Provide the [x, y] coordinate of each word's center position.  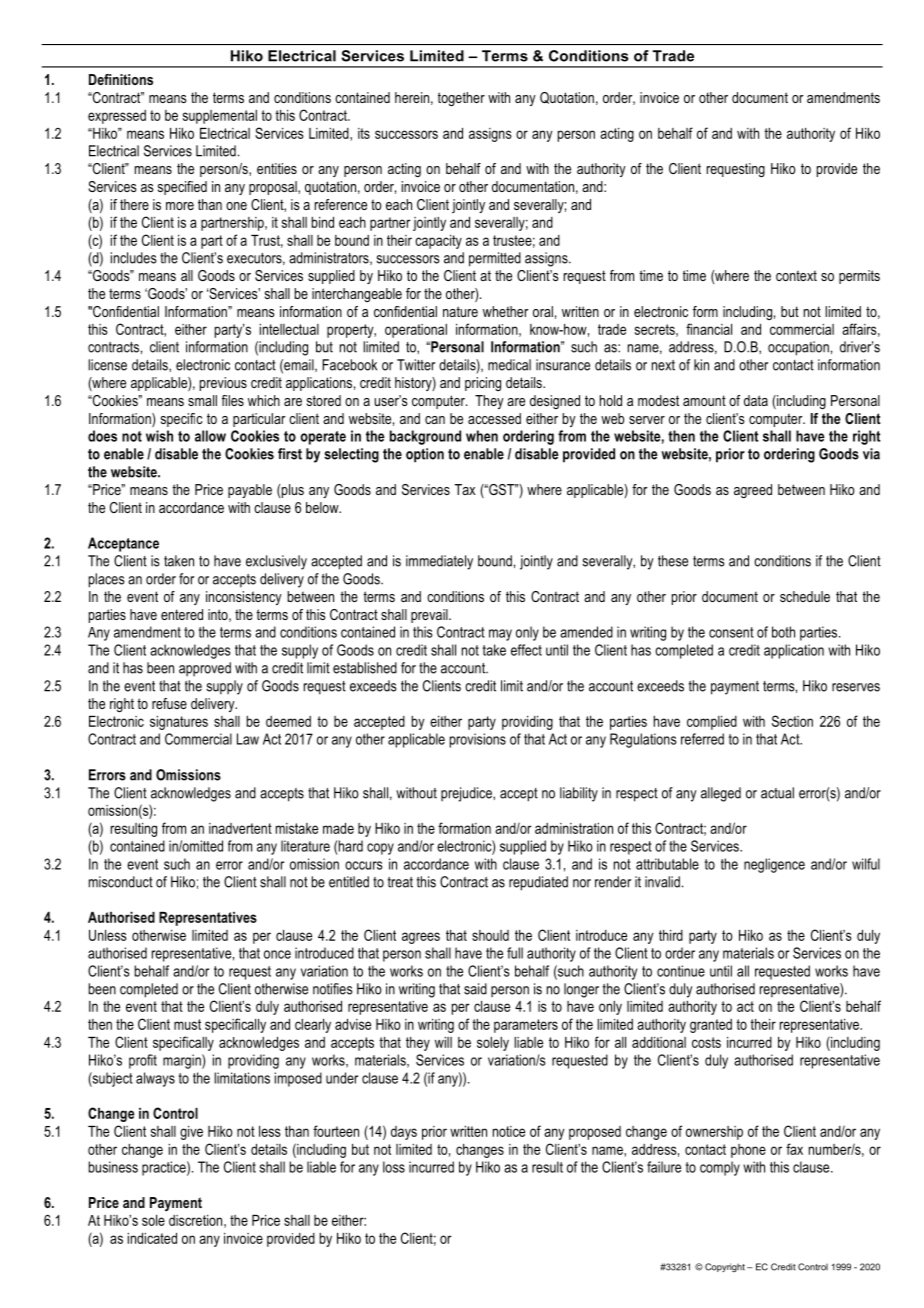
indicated [152, 1238]
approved [205, 669]
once [277, 954]
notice [509, 1131]
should [490, 935]
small [202, 400]
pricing [483, 384]
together [461, 99]
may [500, 635]
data [756, 400]
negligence [774, 865]
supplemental [220, 117]
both [783, 632]
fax [794, 1149]
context [796, 275]
